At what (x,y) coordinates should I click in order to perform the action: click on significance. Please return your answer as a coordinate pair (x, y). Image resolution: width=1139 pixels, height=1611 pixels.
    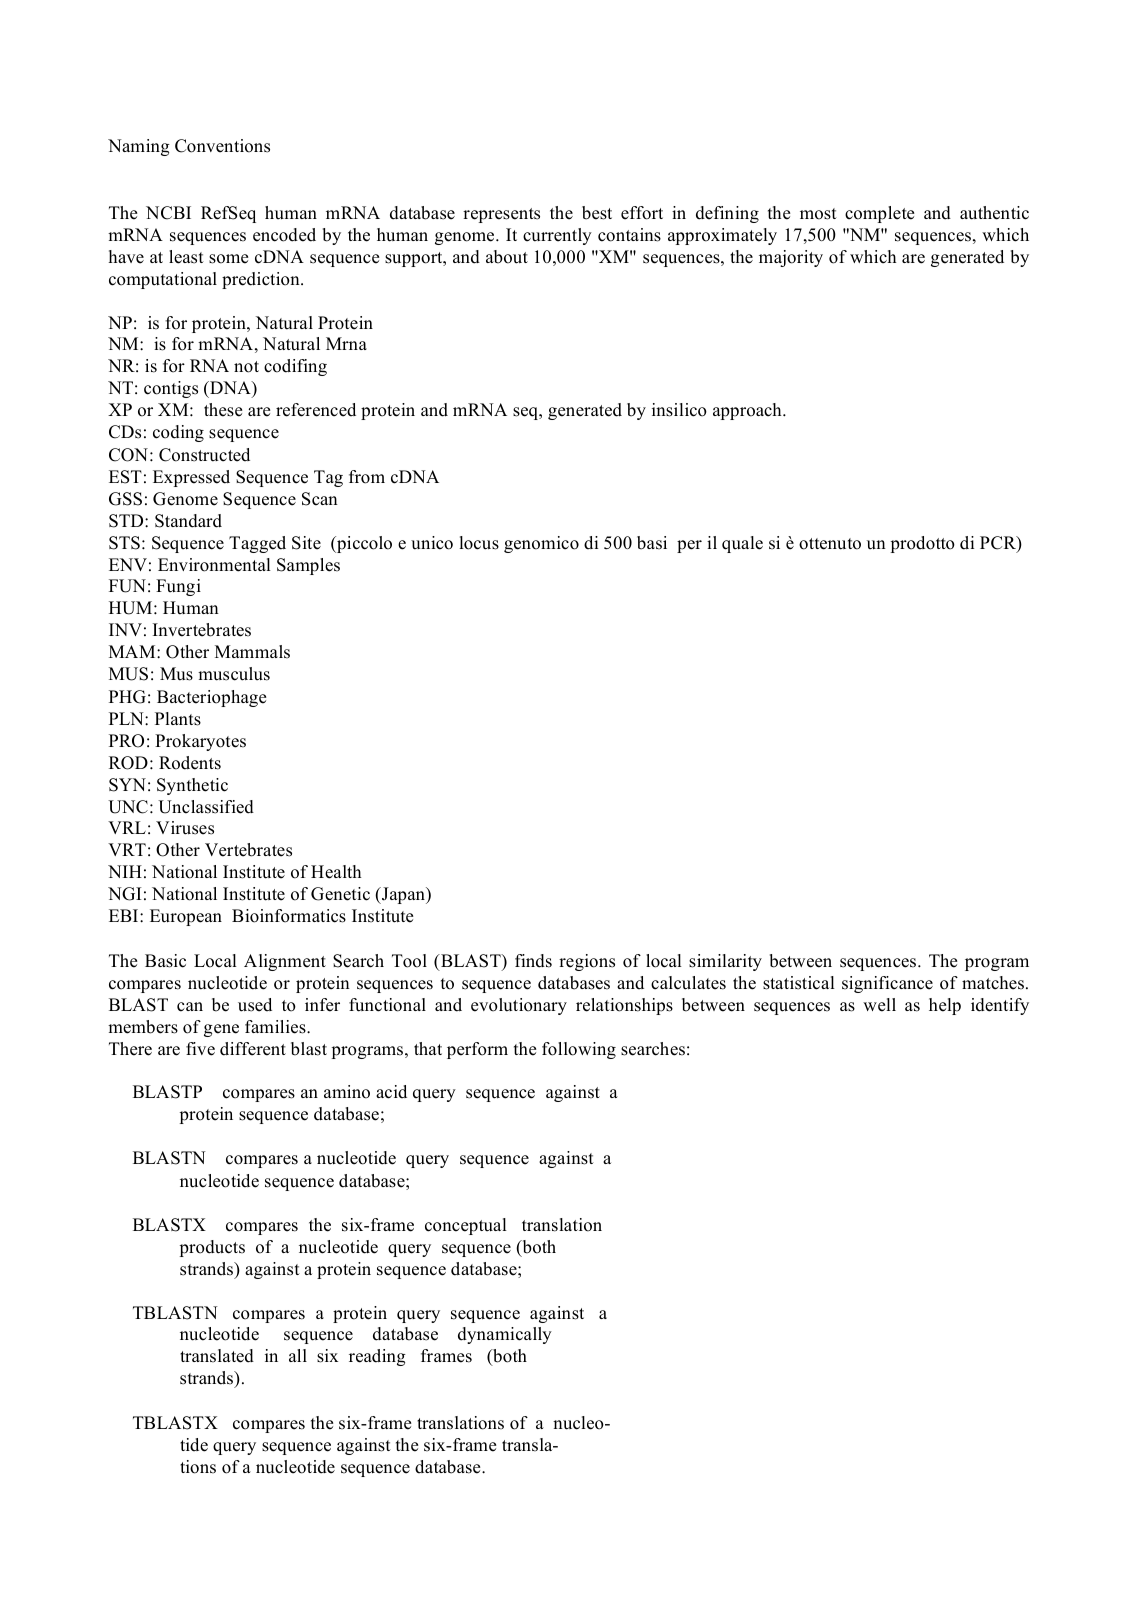
    Looking at the image, I should click on (887, 984).
